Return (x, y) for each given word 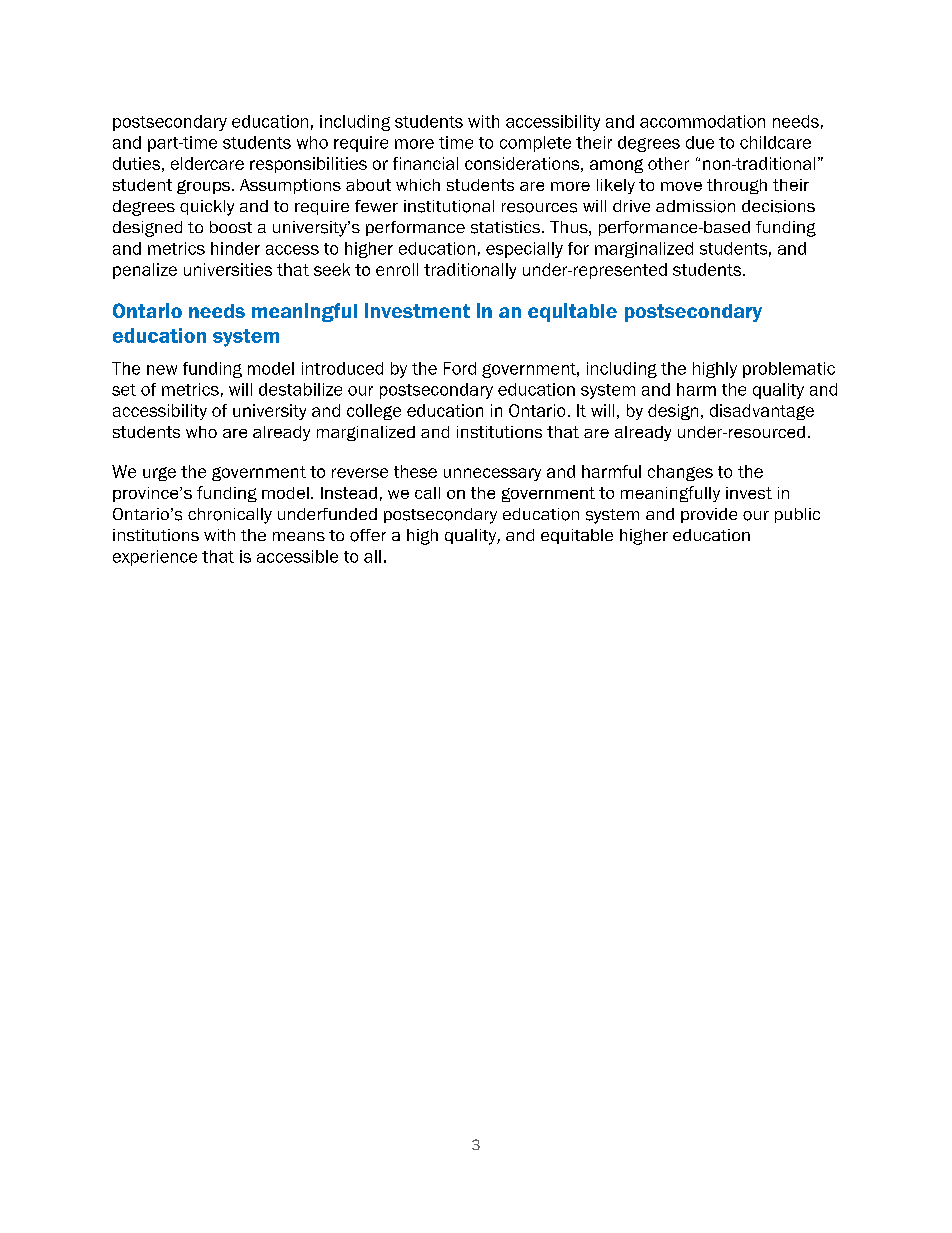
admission (695, 206)
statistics (507, 227)
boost (231, 227)
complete (535, 144)
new (162, 370)
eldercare (207, 163)
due (700, 142)
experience (155, 558)
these (415, 471)
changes (680, 473)
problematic (789, 370)
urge (159, 474)
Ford (460, 368)
